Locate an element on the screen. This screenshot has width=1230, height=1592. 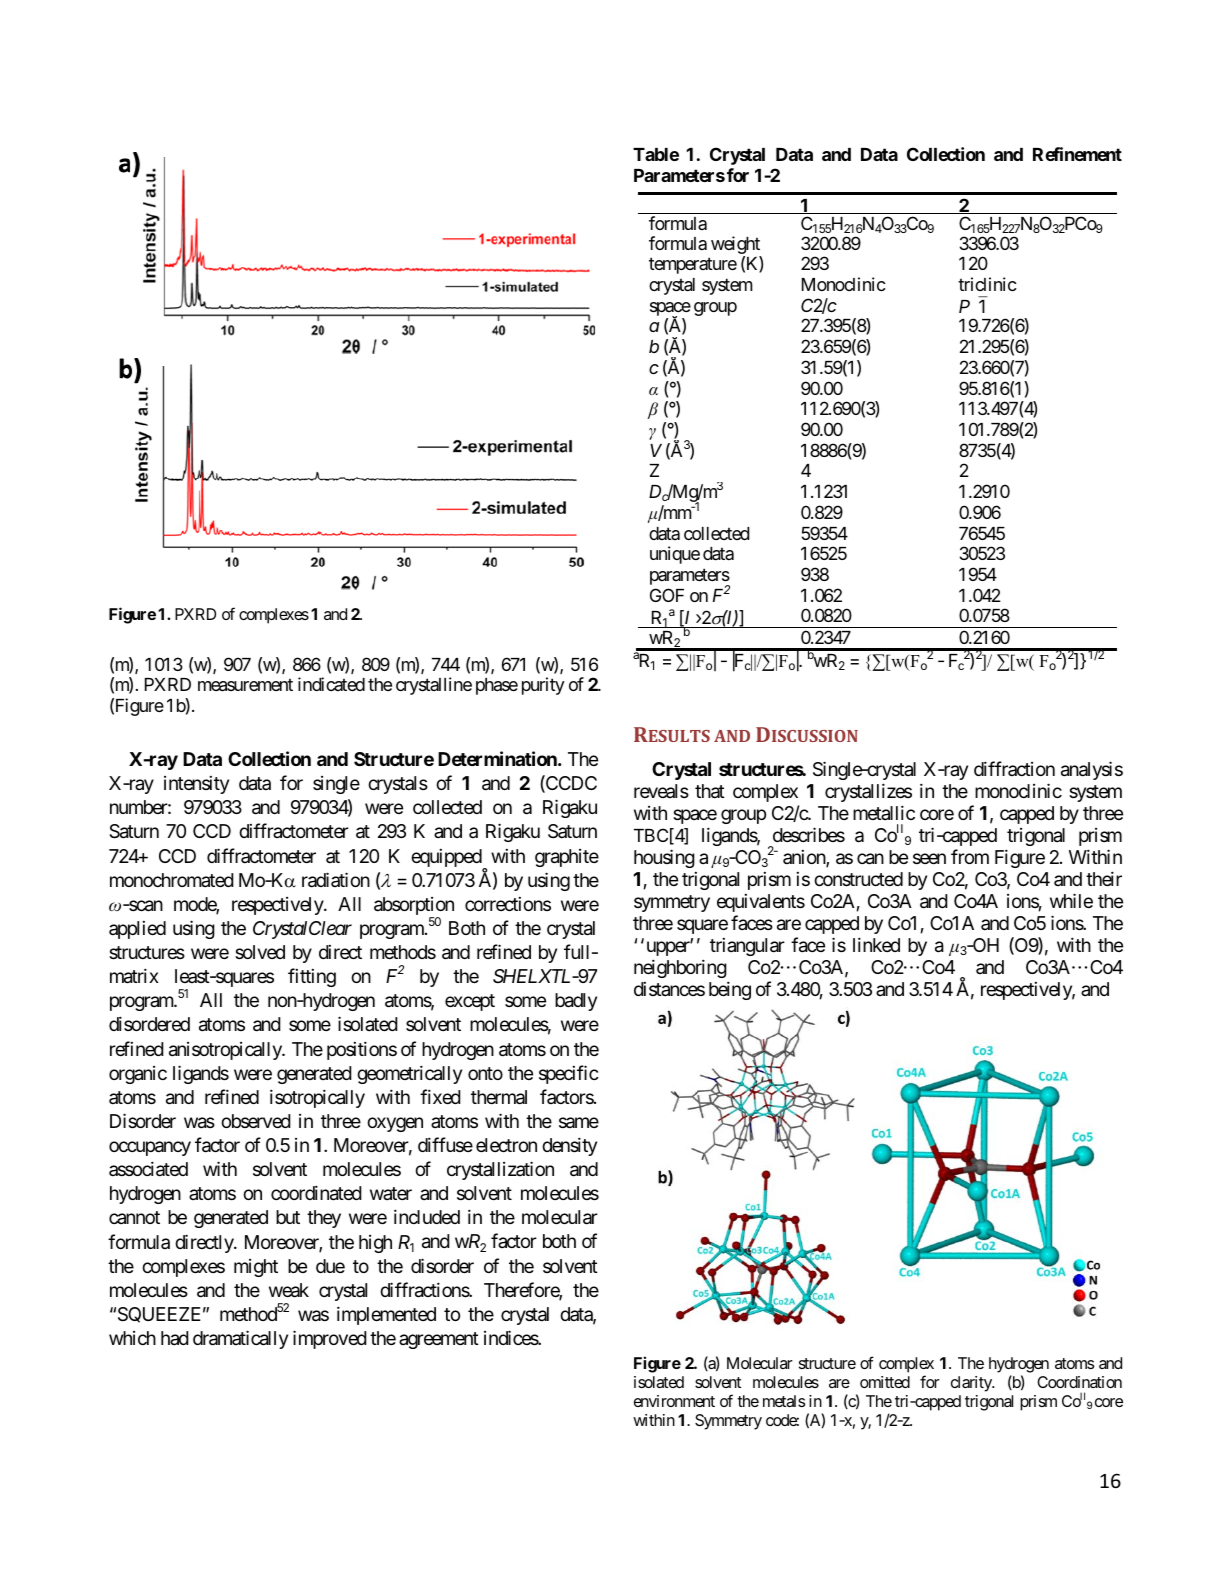
weight is located at coordinates (736, 246).
